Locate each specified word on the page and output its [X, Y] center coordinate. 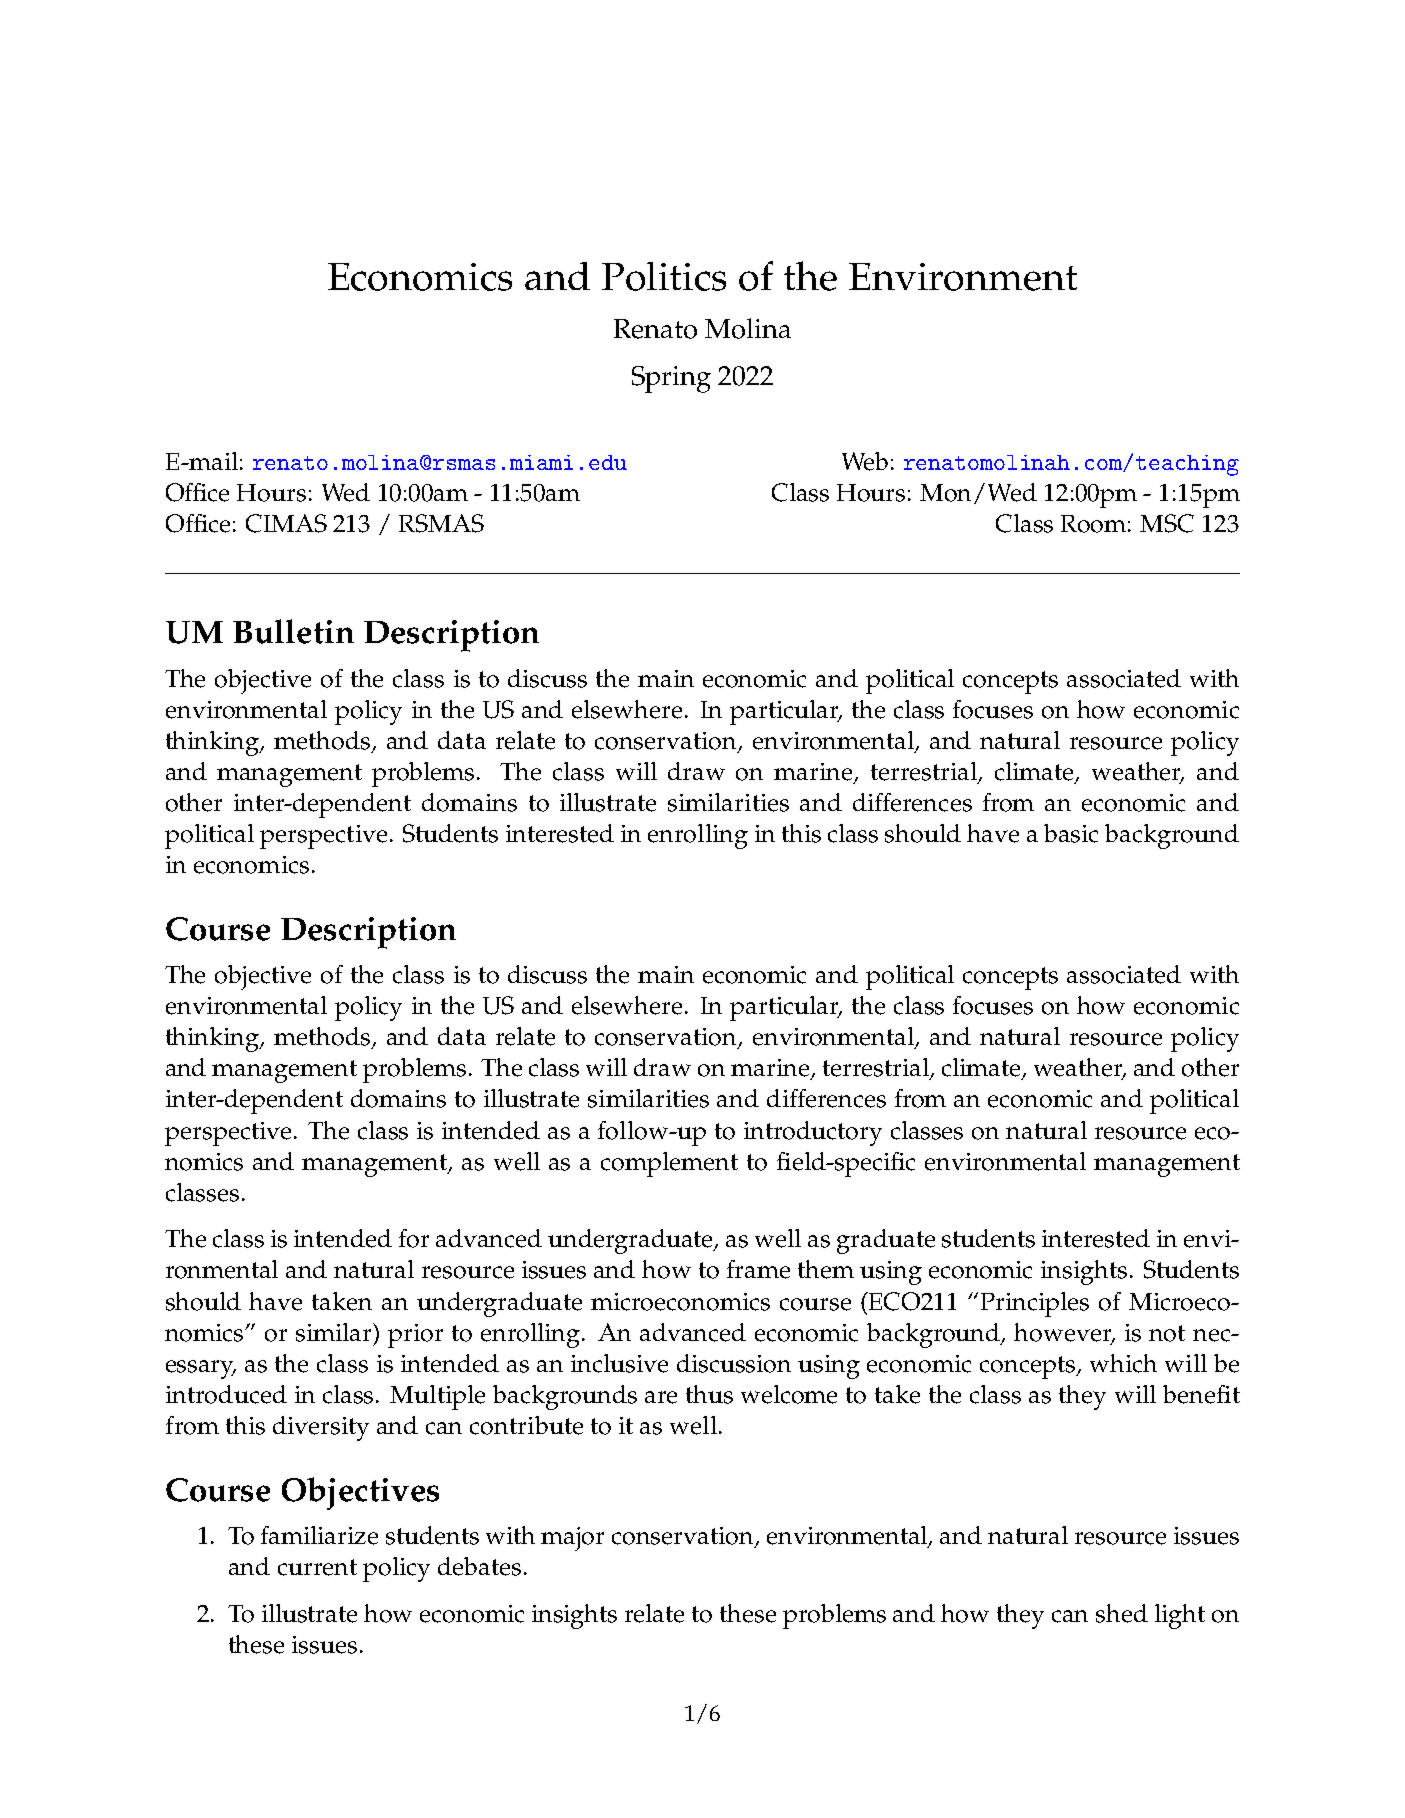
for [414, 1238]
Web [865, 461]
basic [1071, 833]
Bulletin [293, 631]
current [317, 1567]
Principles [1035, 1304]
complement [669, 1164]
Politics [664, 276]
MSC [1167, 523]
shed [1122, 1613]
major [572, 1539]
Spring [671, 379]
